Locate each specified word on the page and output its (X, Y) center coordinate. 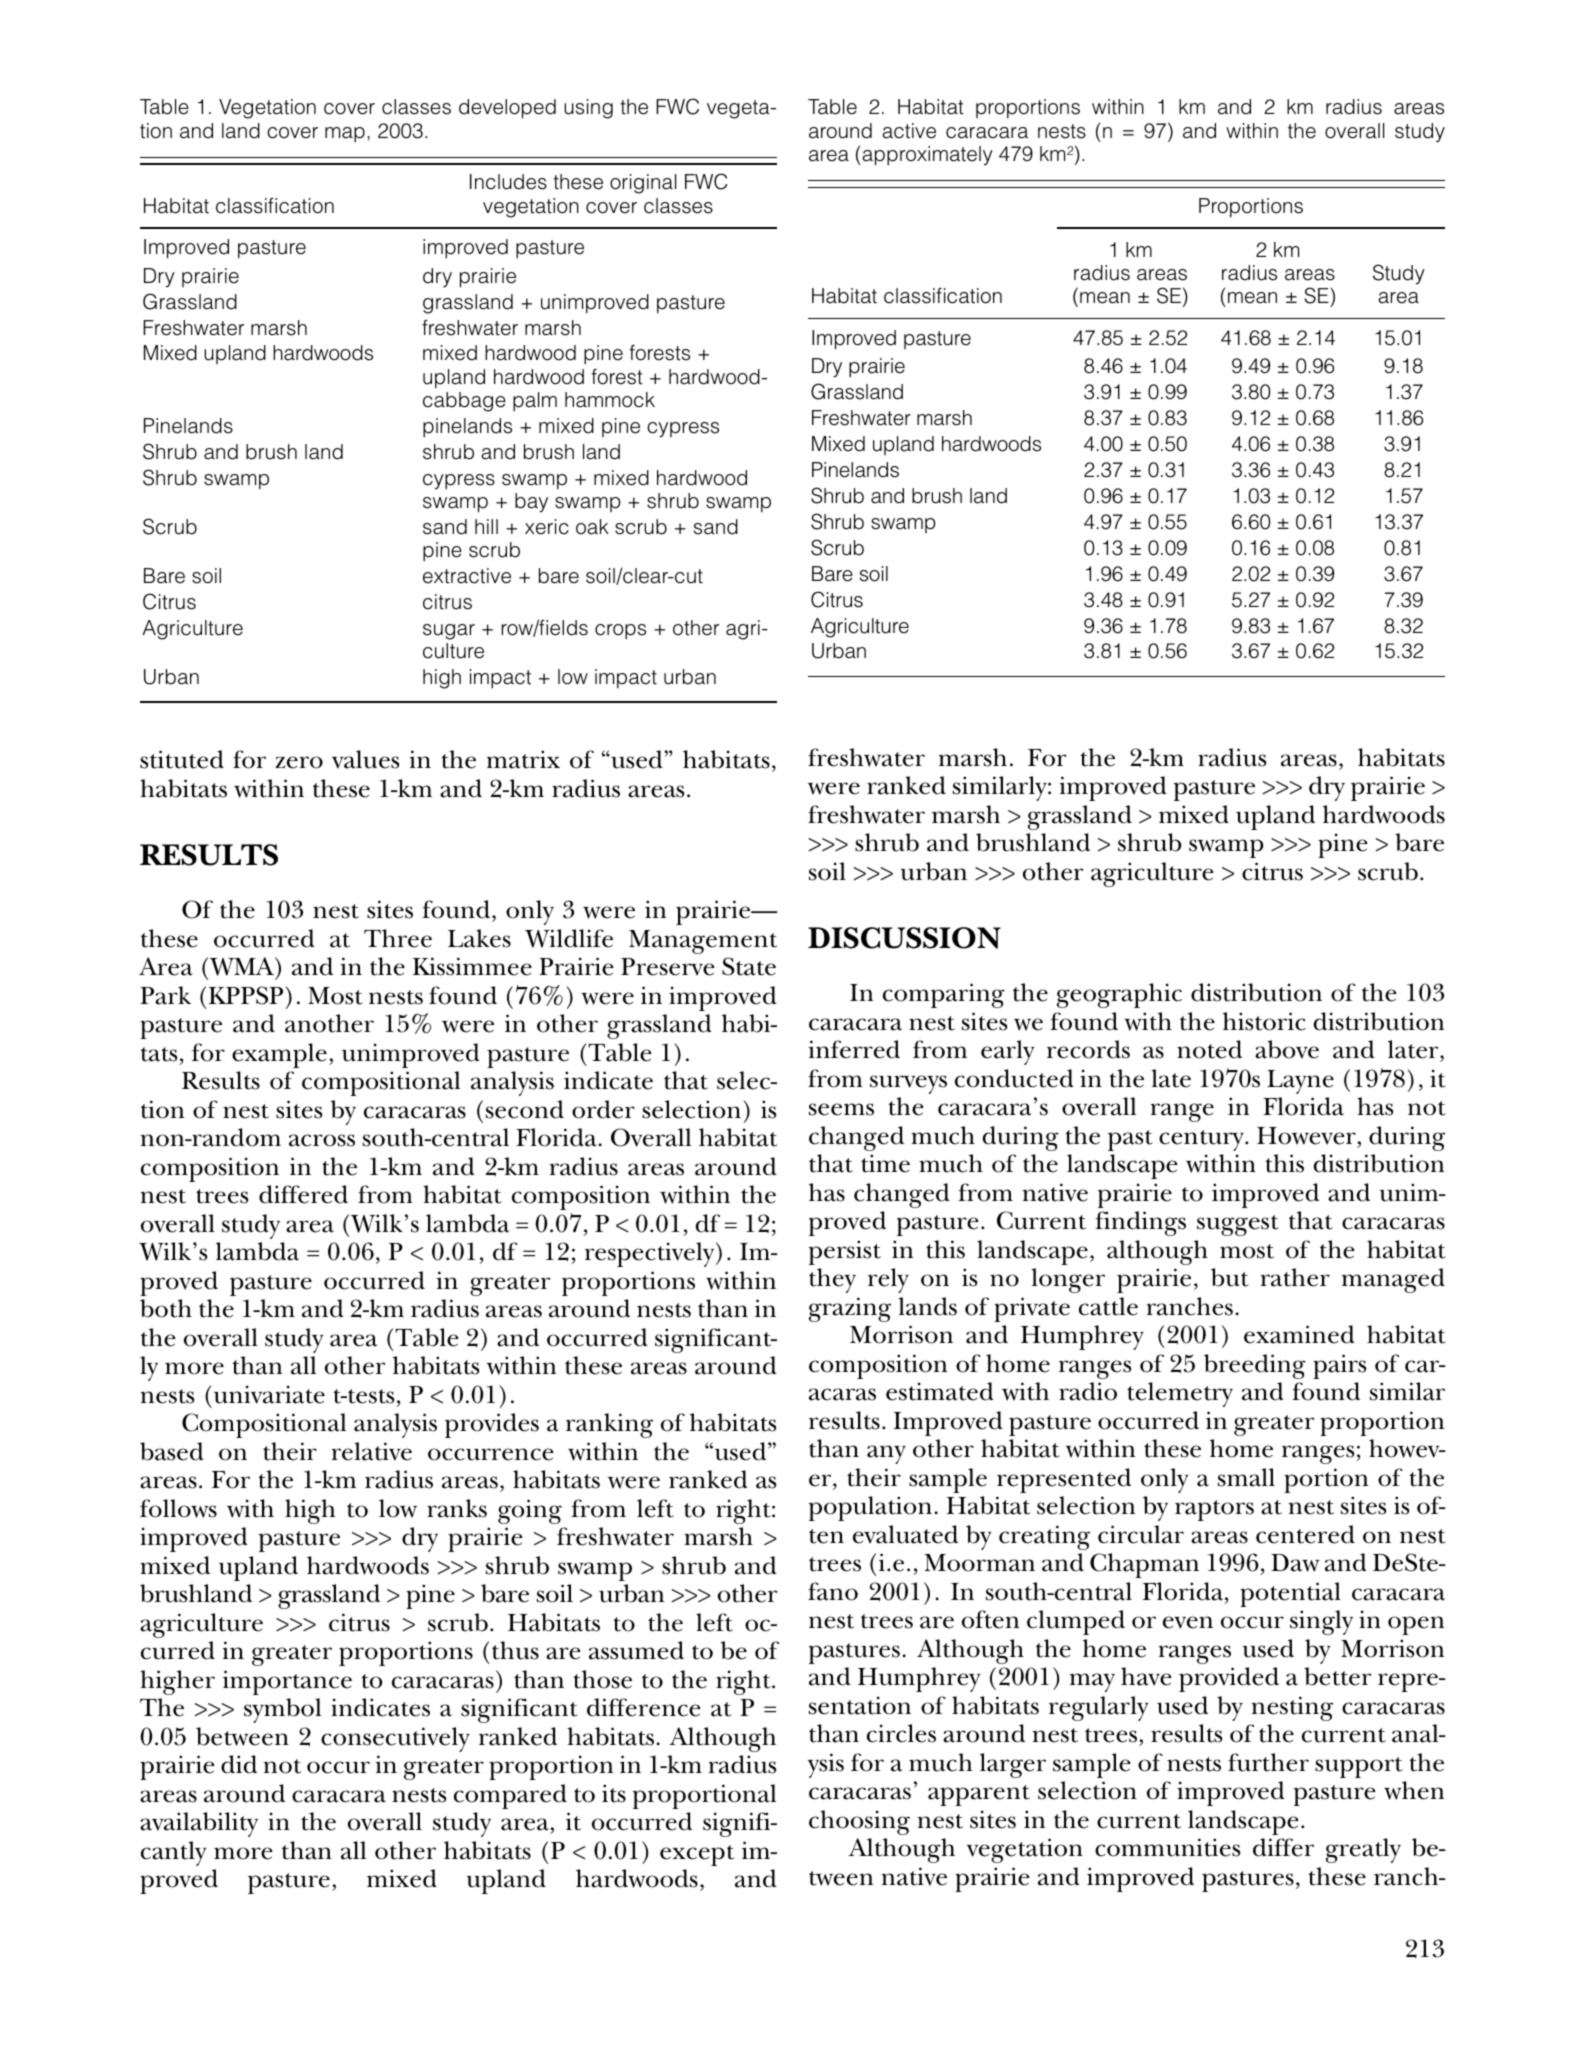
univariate (269, 1394)
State (749, 966)
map (345, 134)
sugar (449, 632)
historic (1264, 1021)
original (643, 184)
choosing (859, 1822)
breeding (1255, 1366)
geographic (1119, 995)
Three (398, 938)
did (239, 1764)
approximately (926, 156)
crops (620, 631)
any (886, 1454)
